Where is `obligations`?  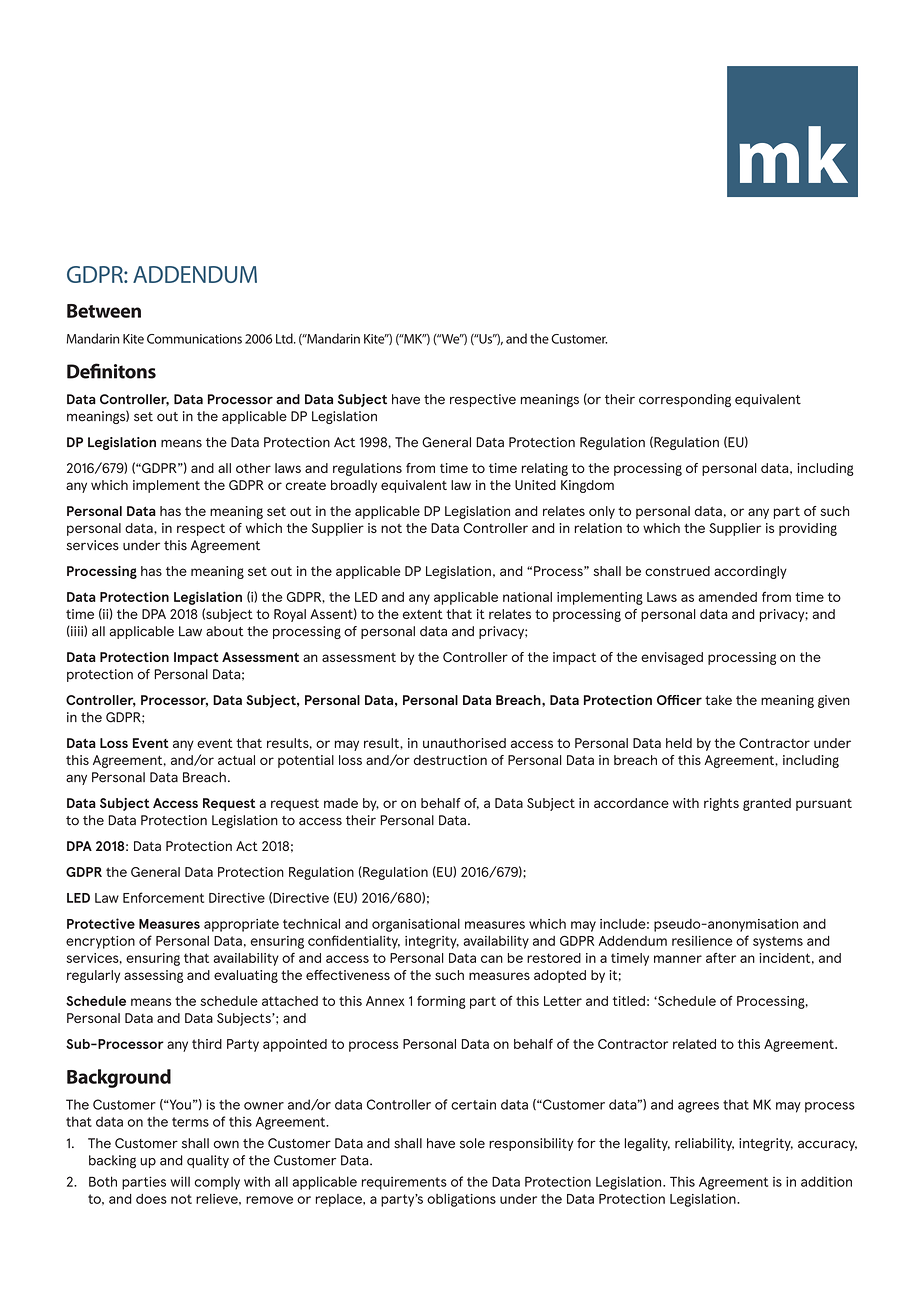 obligations is located at coordinates (461, 1200).
